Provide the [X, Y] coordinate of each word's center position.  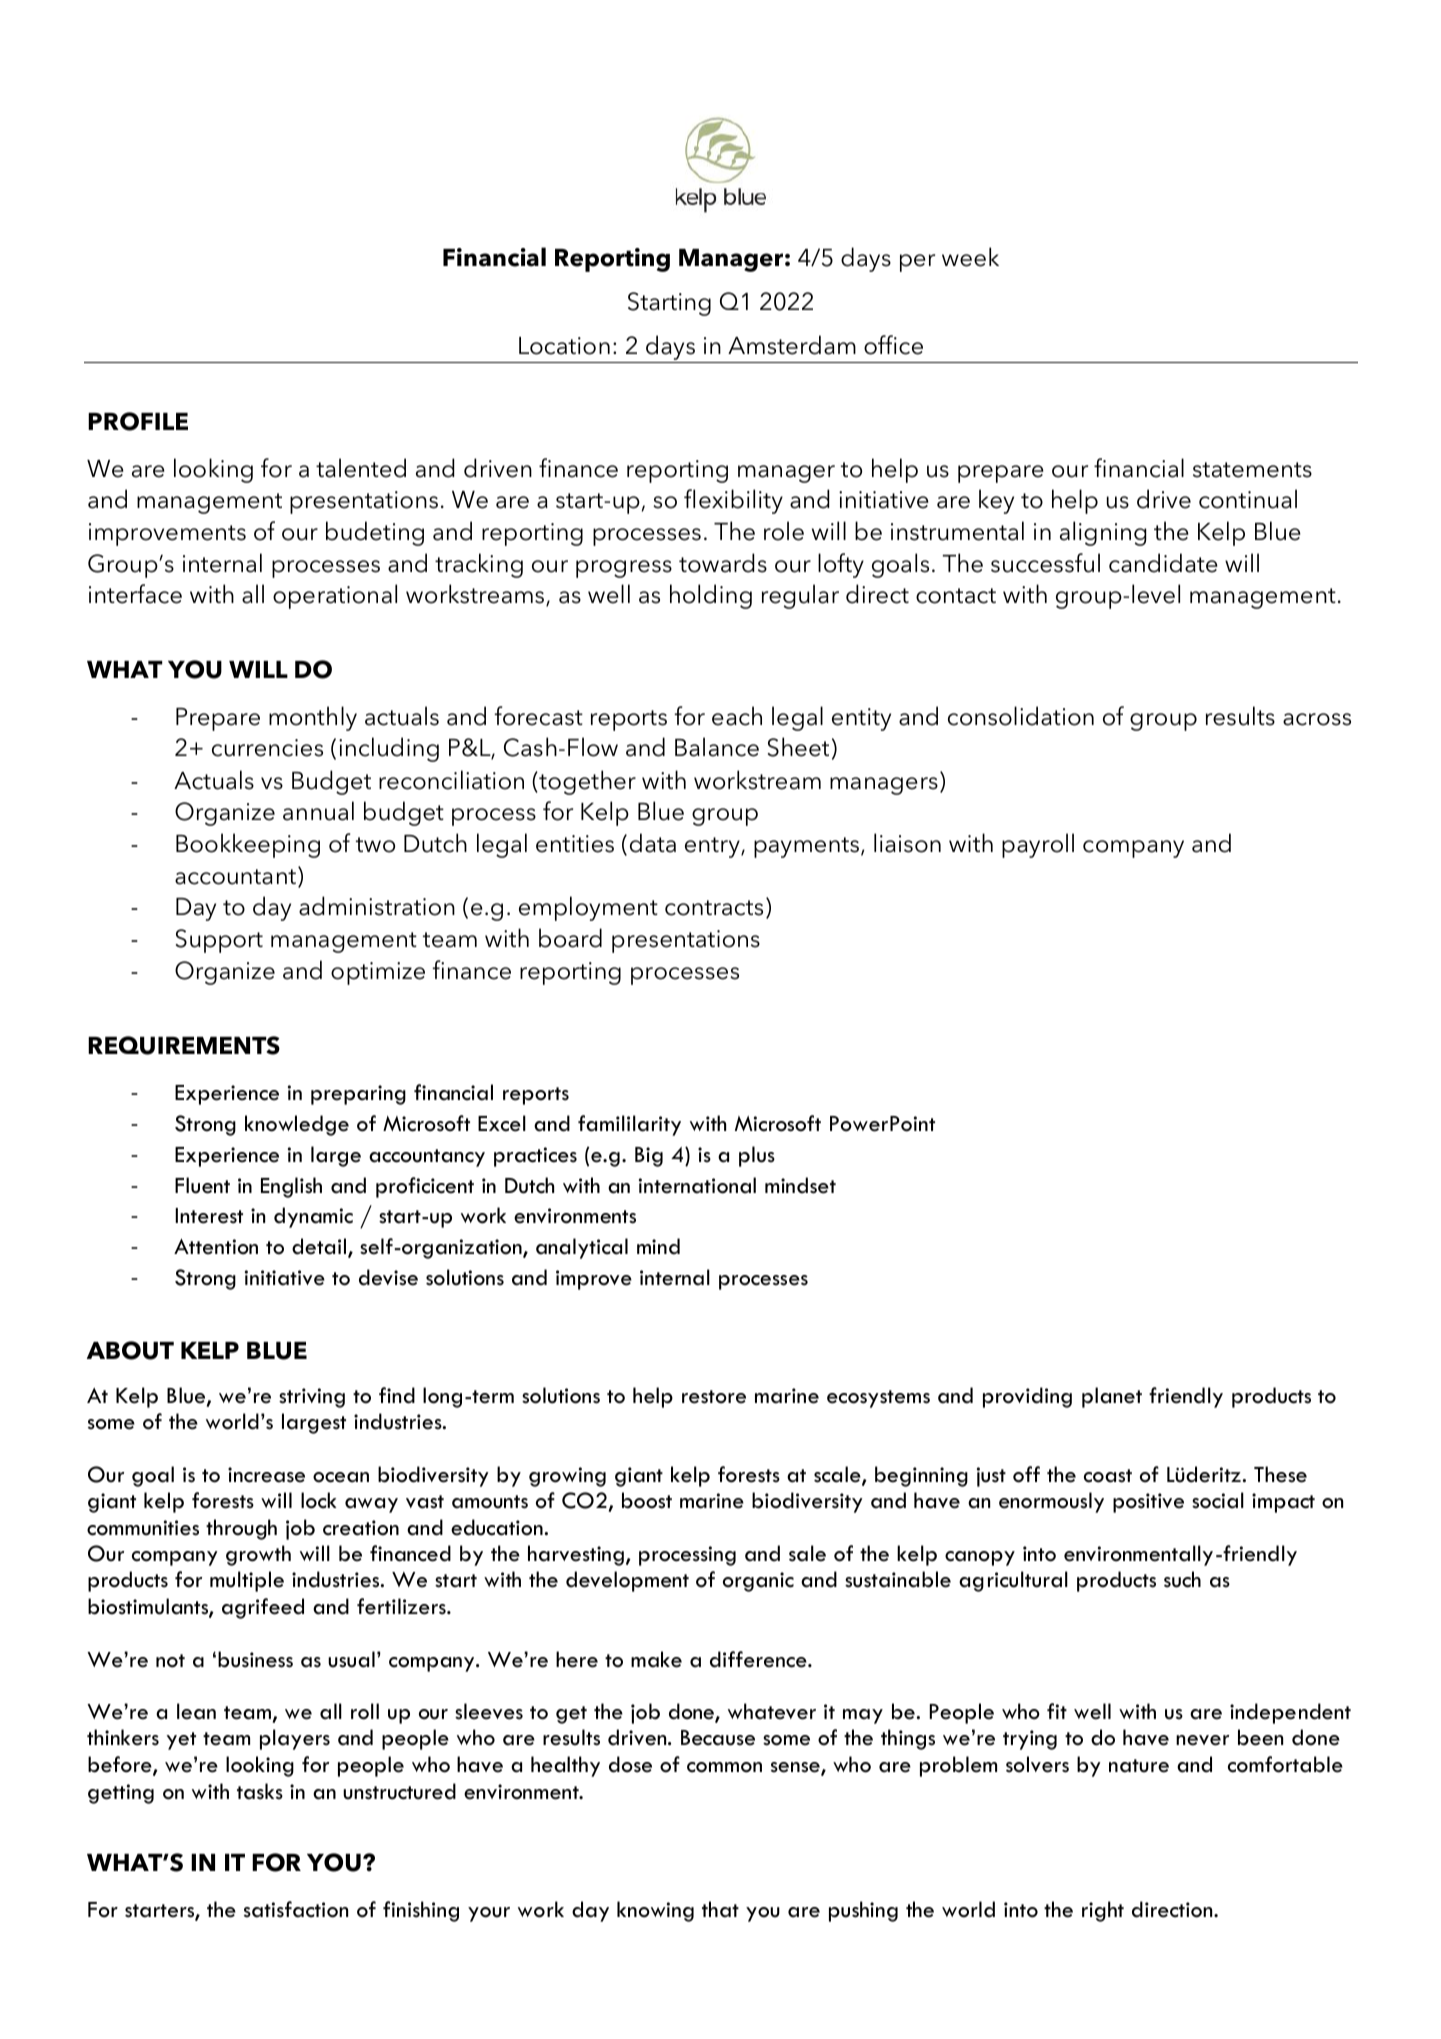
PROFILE [138, 421]
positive [1148, 1503]
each [737, 716]
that [720, 1909]
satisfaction [296, 1909]
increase [266, 1475]
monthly [313, 718]
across [1317, 719]
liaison [907, 843]
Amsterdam [792, 345]
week [970, 257]
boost [647, 1500]
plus [757, 1156]
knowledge [297, 1125]
